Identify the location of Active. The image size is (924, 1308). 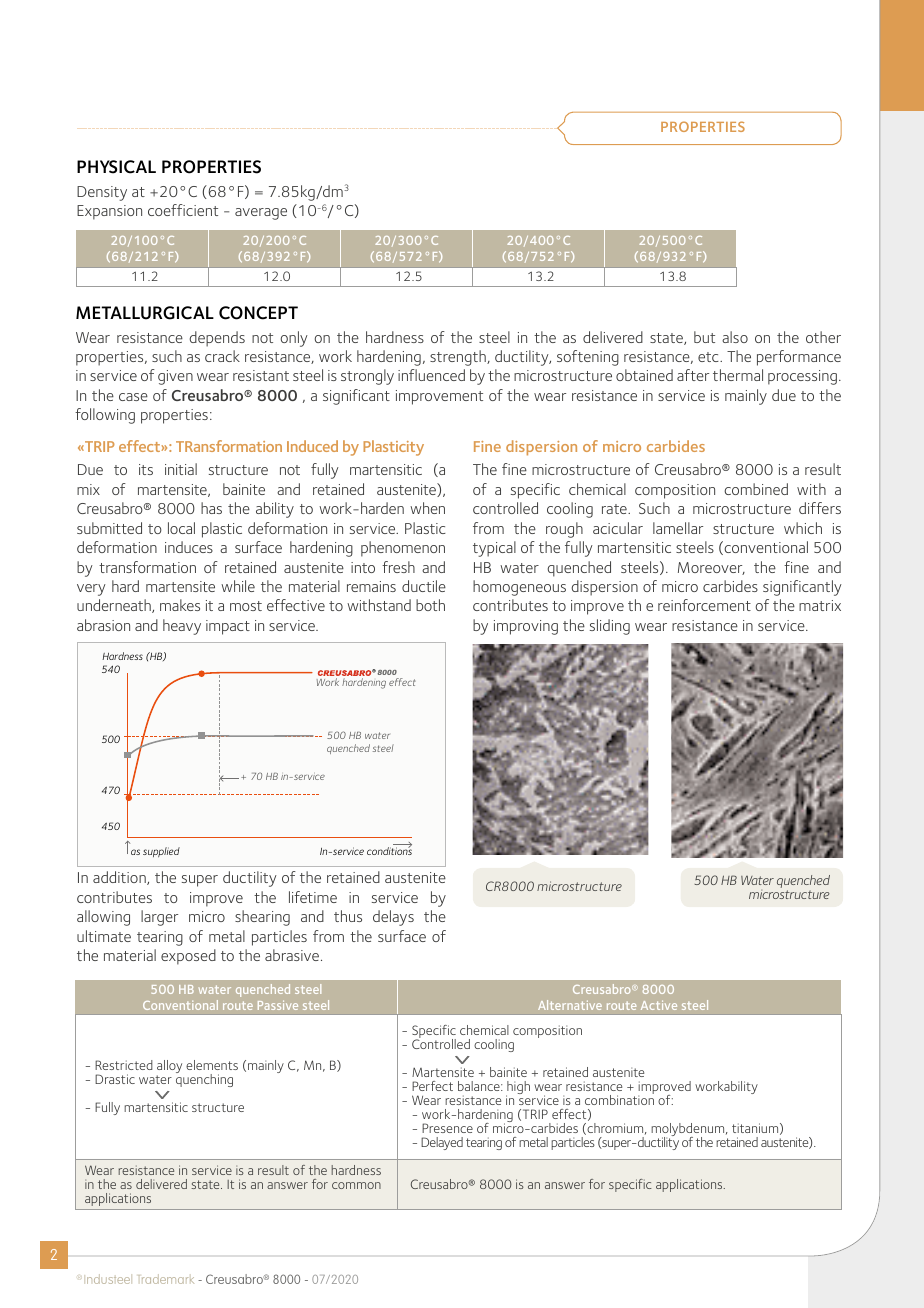
(659, 1005).
